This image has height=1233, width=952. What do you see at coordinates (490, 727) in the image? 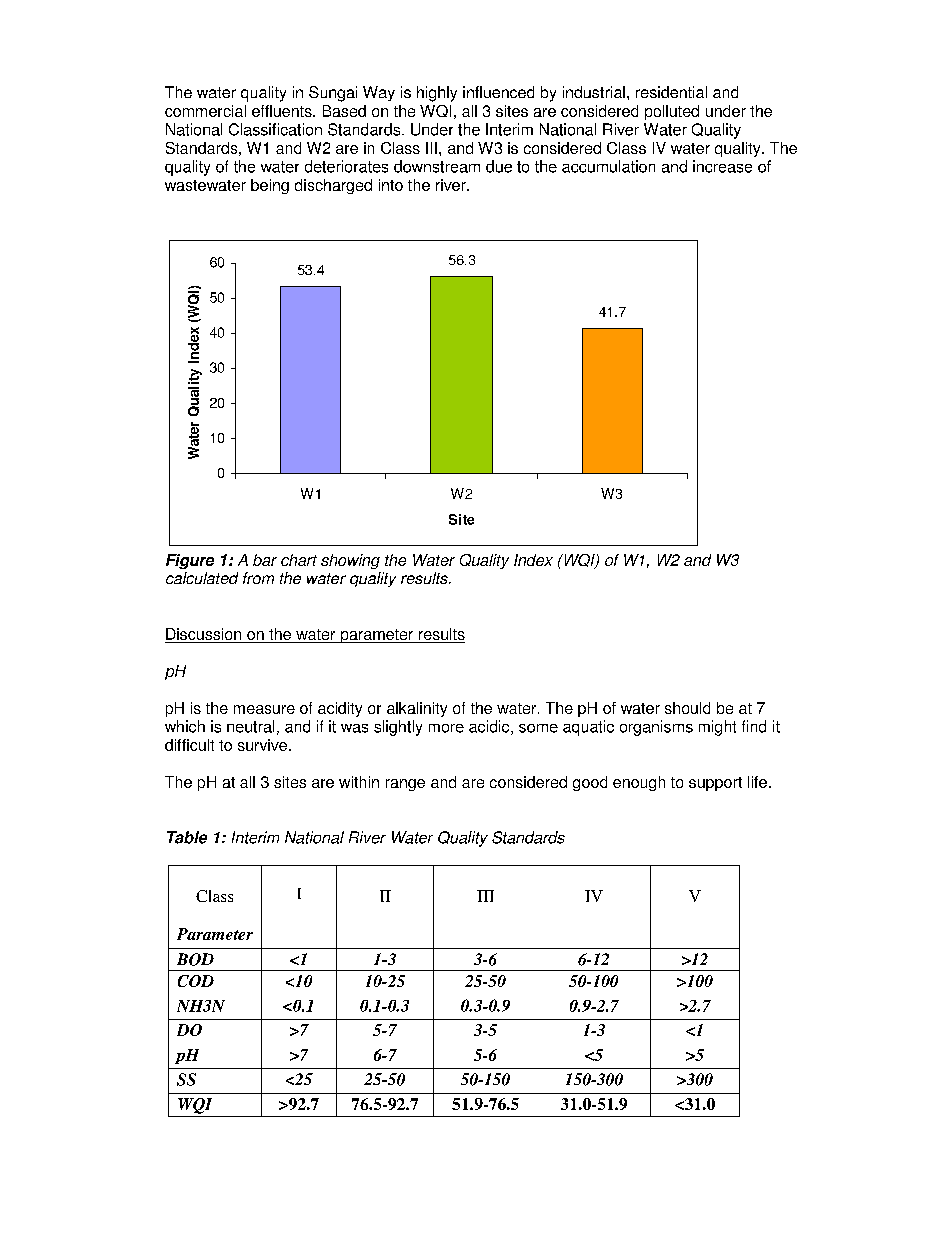
I see `acidic` at bounding box center [490, 727].
